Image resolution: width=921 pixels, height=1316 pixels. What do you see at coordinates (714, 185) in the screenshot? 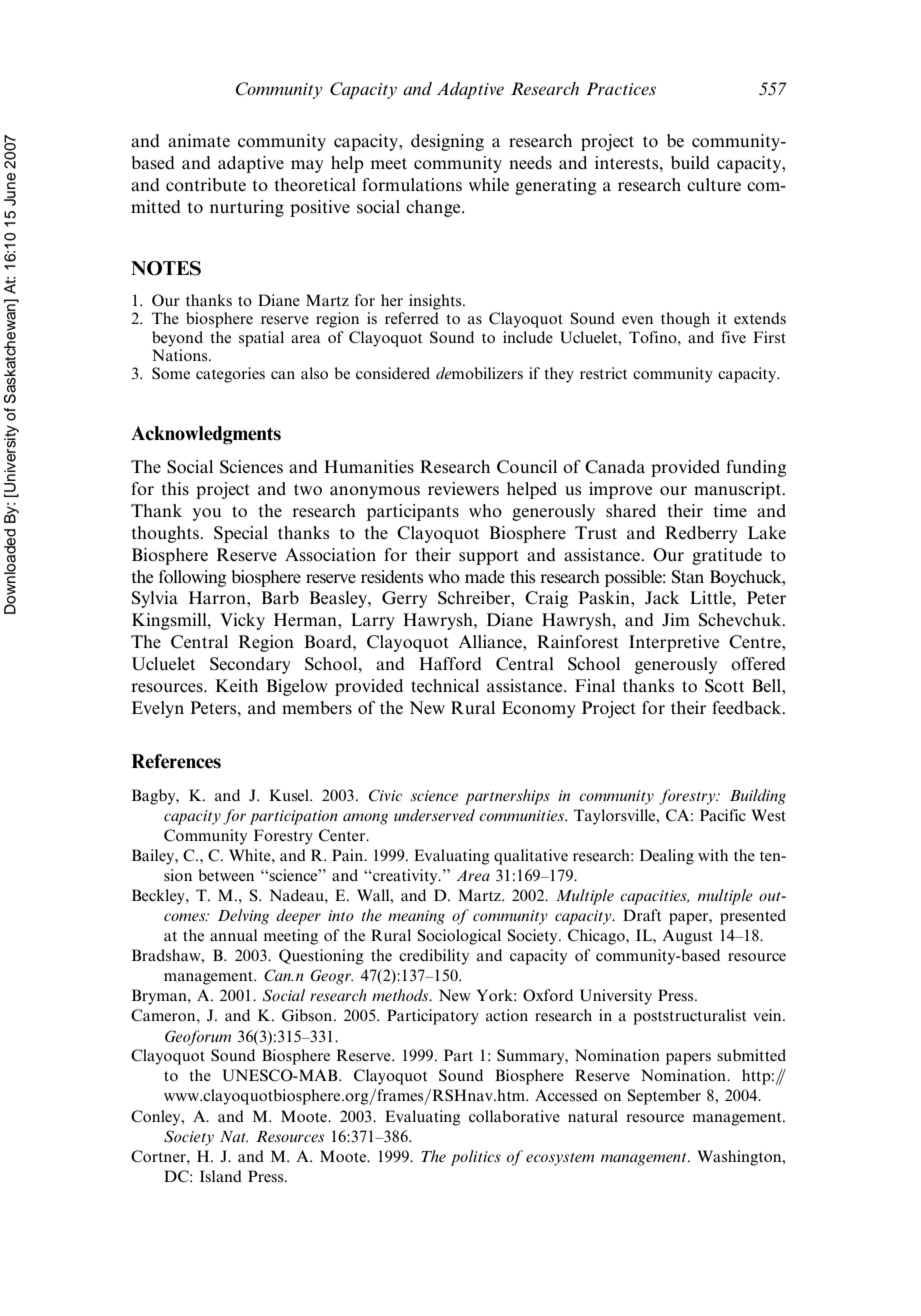
I see `culture` at bounding box center [714, 185].
